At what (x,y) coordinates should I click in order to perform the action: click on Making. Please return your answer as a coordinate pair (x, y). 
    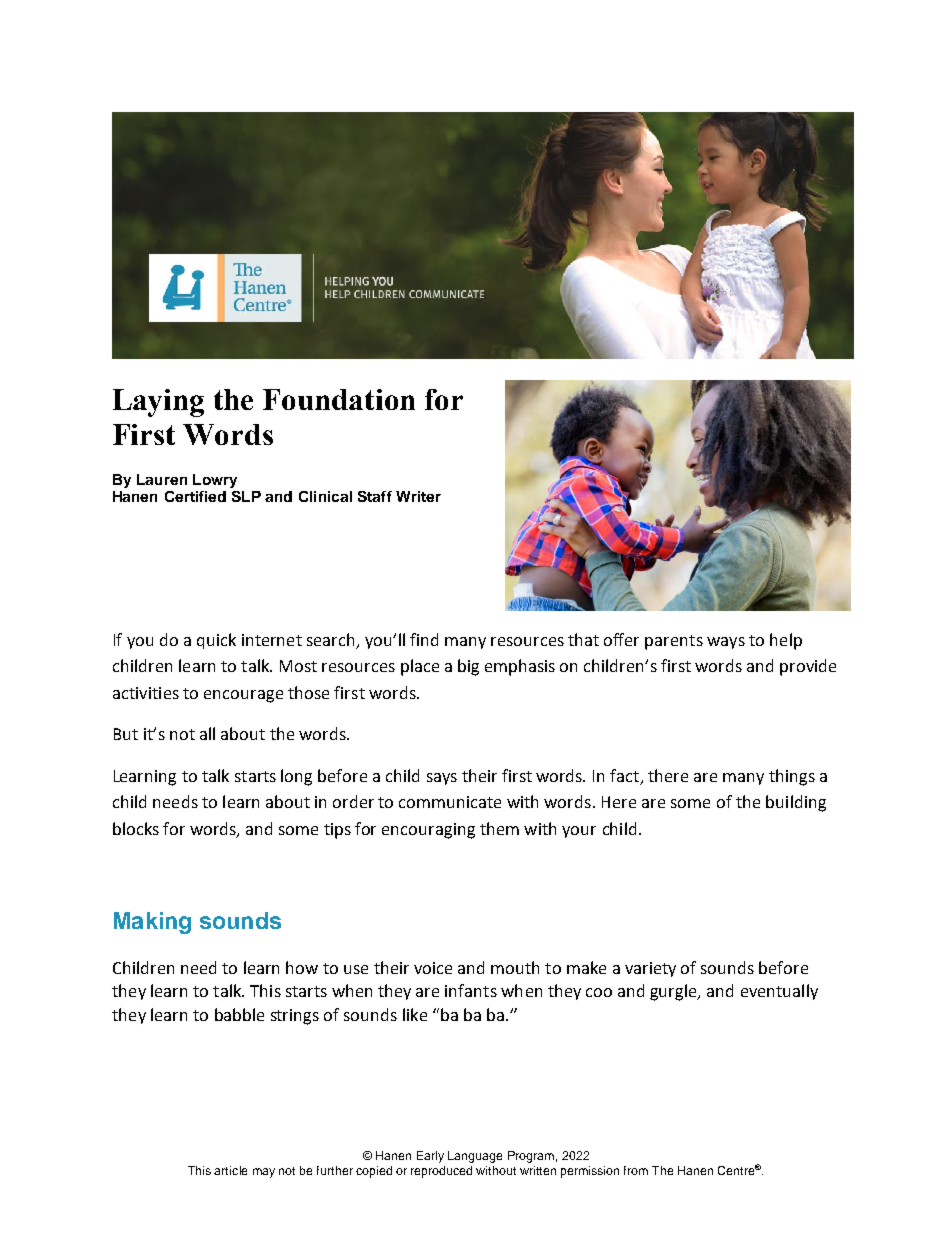
    Looking at the image, I should click on (152, 923).
